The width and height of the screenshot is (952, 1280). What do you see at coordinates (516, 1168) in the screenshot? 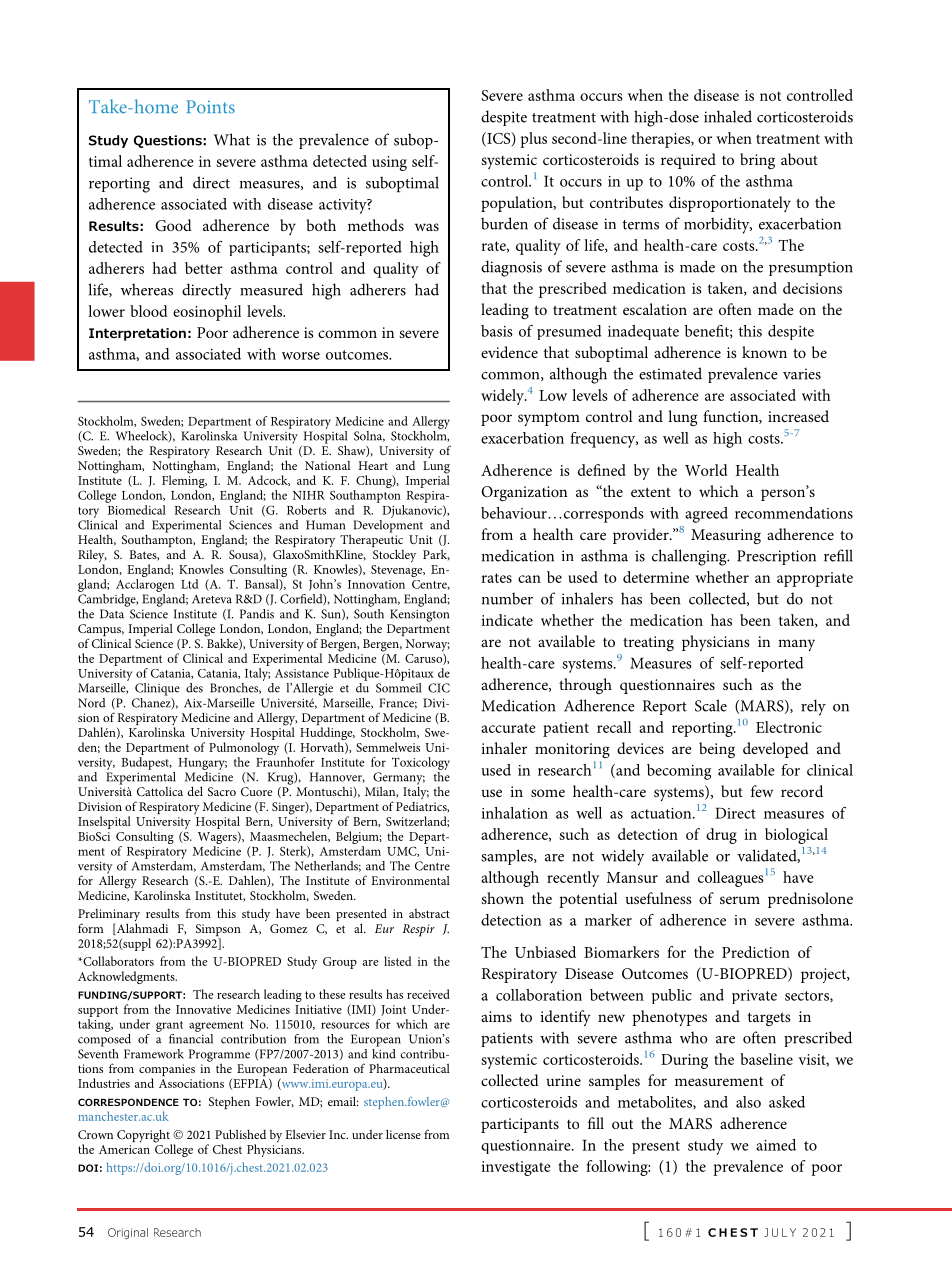
I see `investigate` at bounding box center [516, 1168].
